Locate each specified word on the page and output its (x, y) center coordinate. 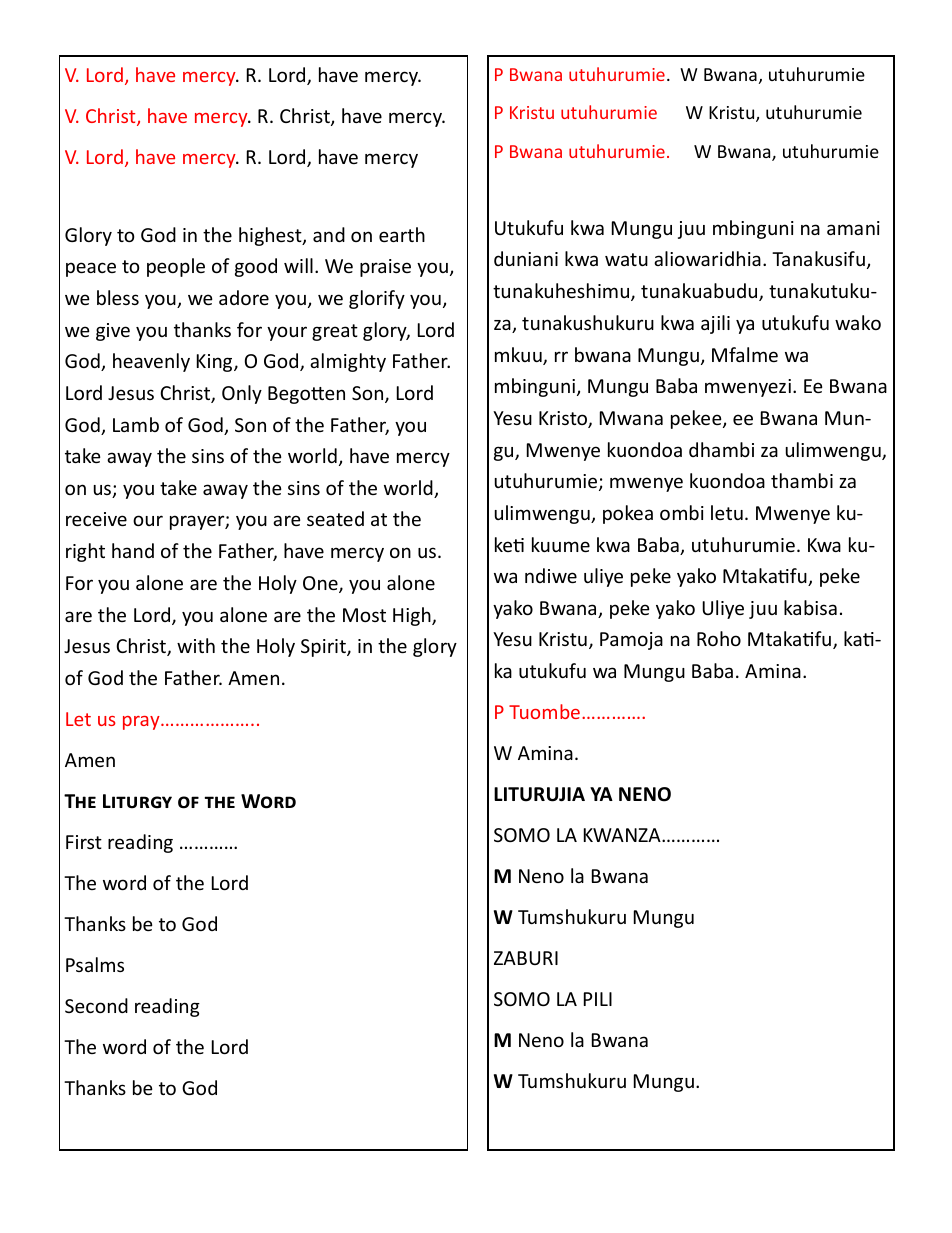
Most (364, 615)
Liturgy (137, 801)
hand (133, 550)
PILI (598, 999)
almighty (348, 362)
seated (335, 518)
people (176, 267)
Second (96, 1005)
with (196, 645)
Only (242, 394)
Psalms (95, 964)
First (84, 842)
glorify (377, 299)
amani (853, 228)
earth (402, 234)
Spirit (324, 648)
